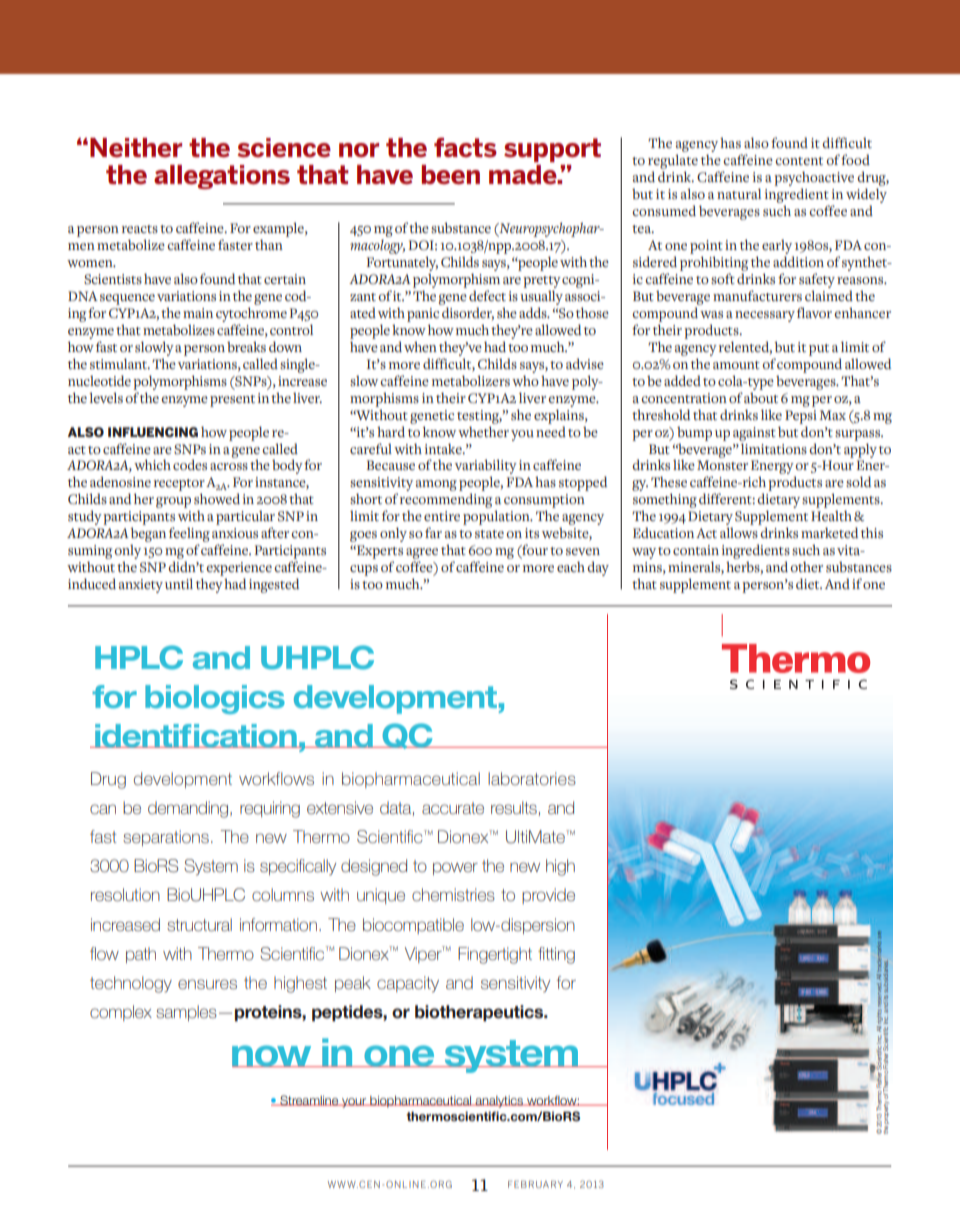  What do you see at coordinates (309, 1100) in the screenshot?
I see `Streamline` at bounding box center [309, 1100].
